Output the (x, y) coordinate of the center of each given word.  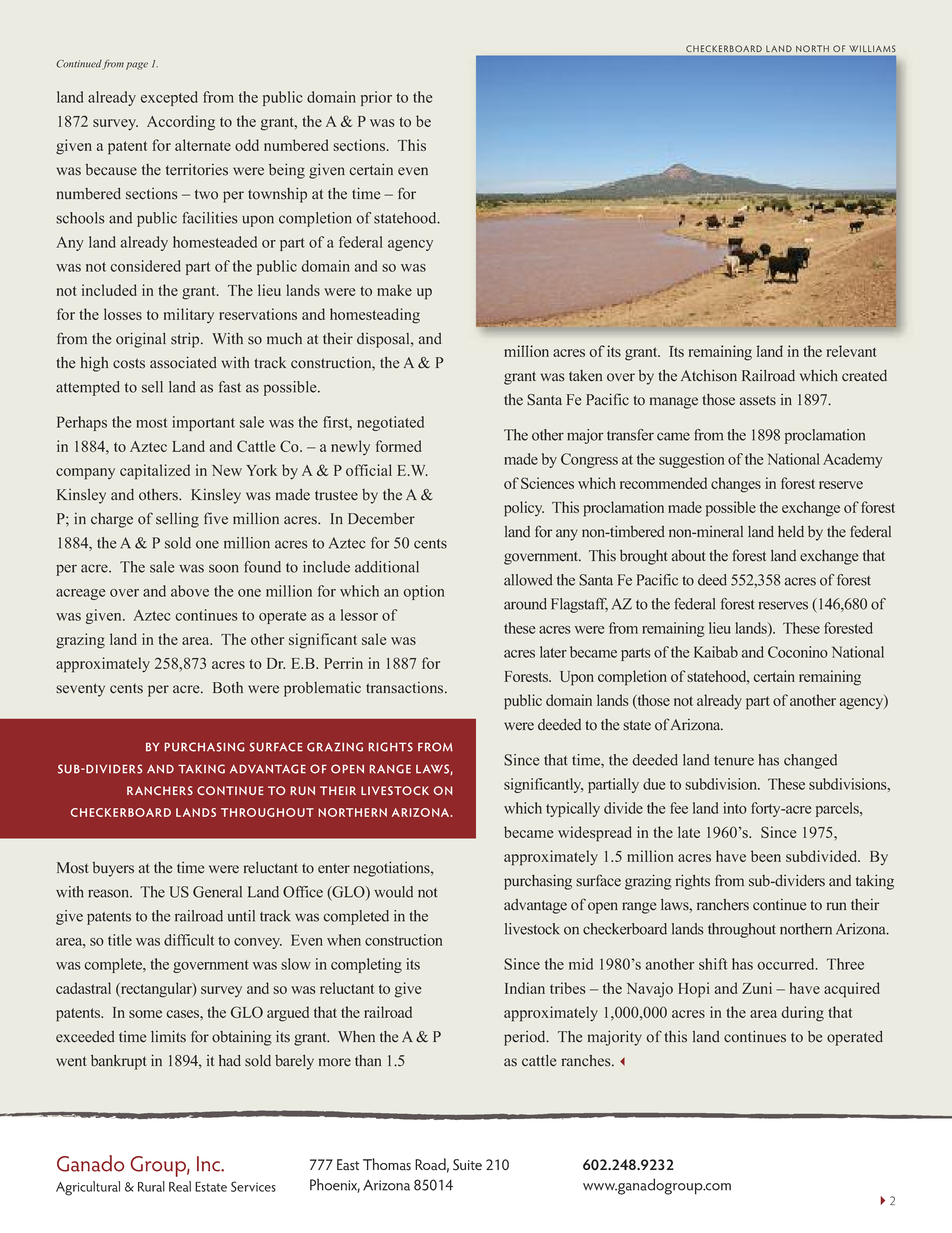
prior (376, 98)
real (180, 1186)
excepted (169, 98)
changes (736, 485)
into (735, 808)
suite (467, 1165)
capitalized (155, 472)
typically (573, 809)
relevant (852, 351)
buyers (113, 869)
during (802, 1014)
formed (398, 446)
